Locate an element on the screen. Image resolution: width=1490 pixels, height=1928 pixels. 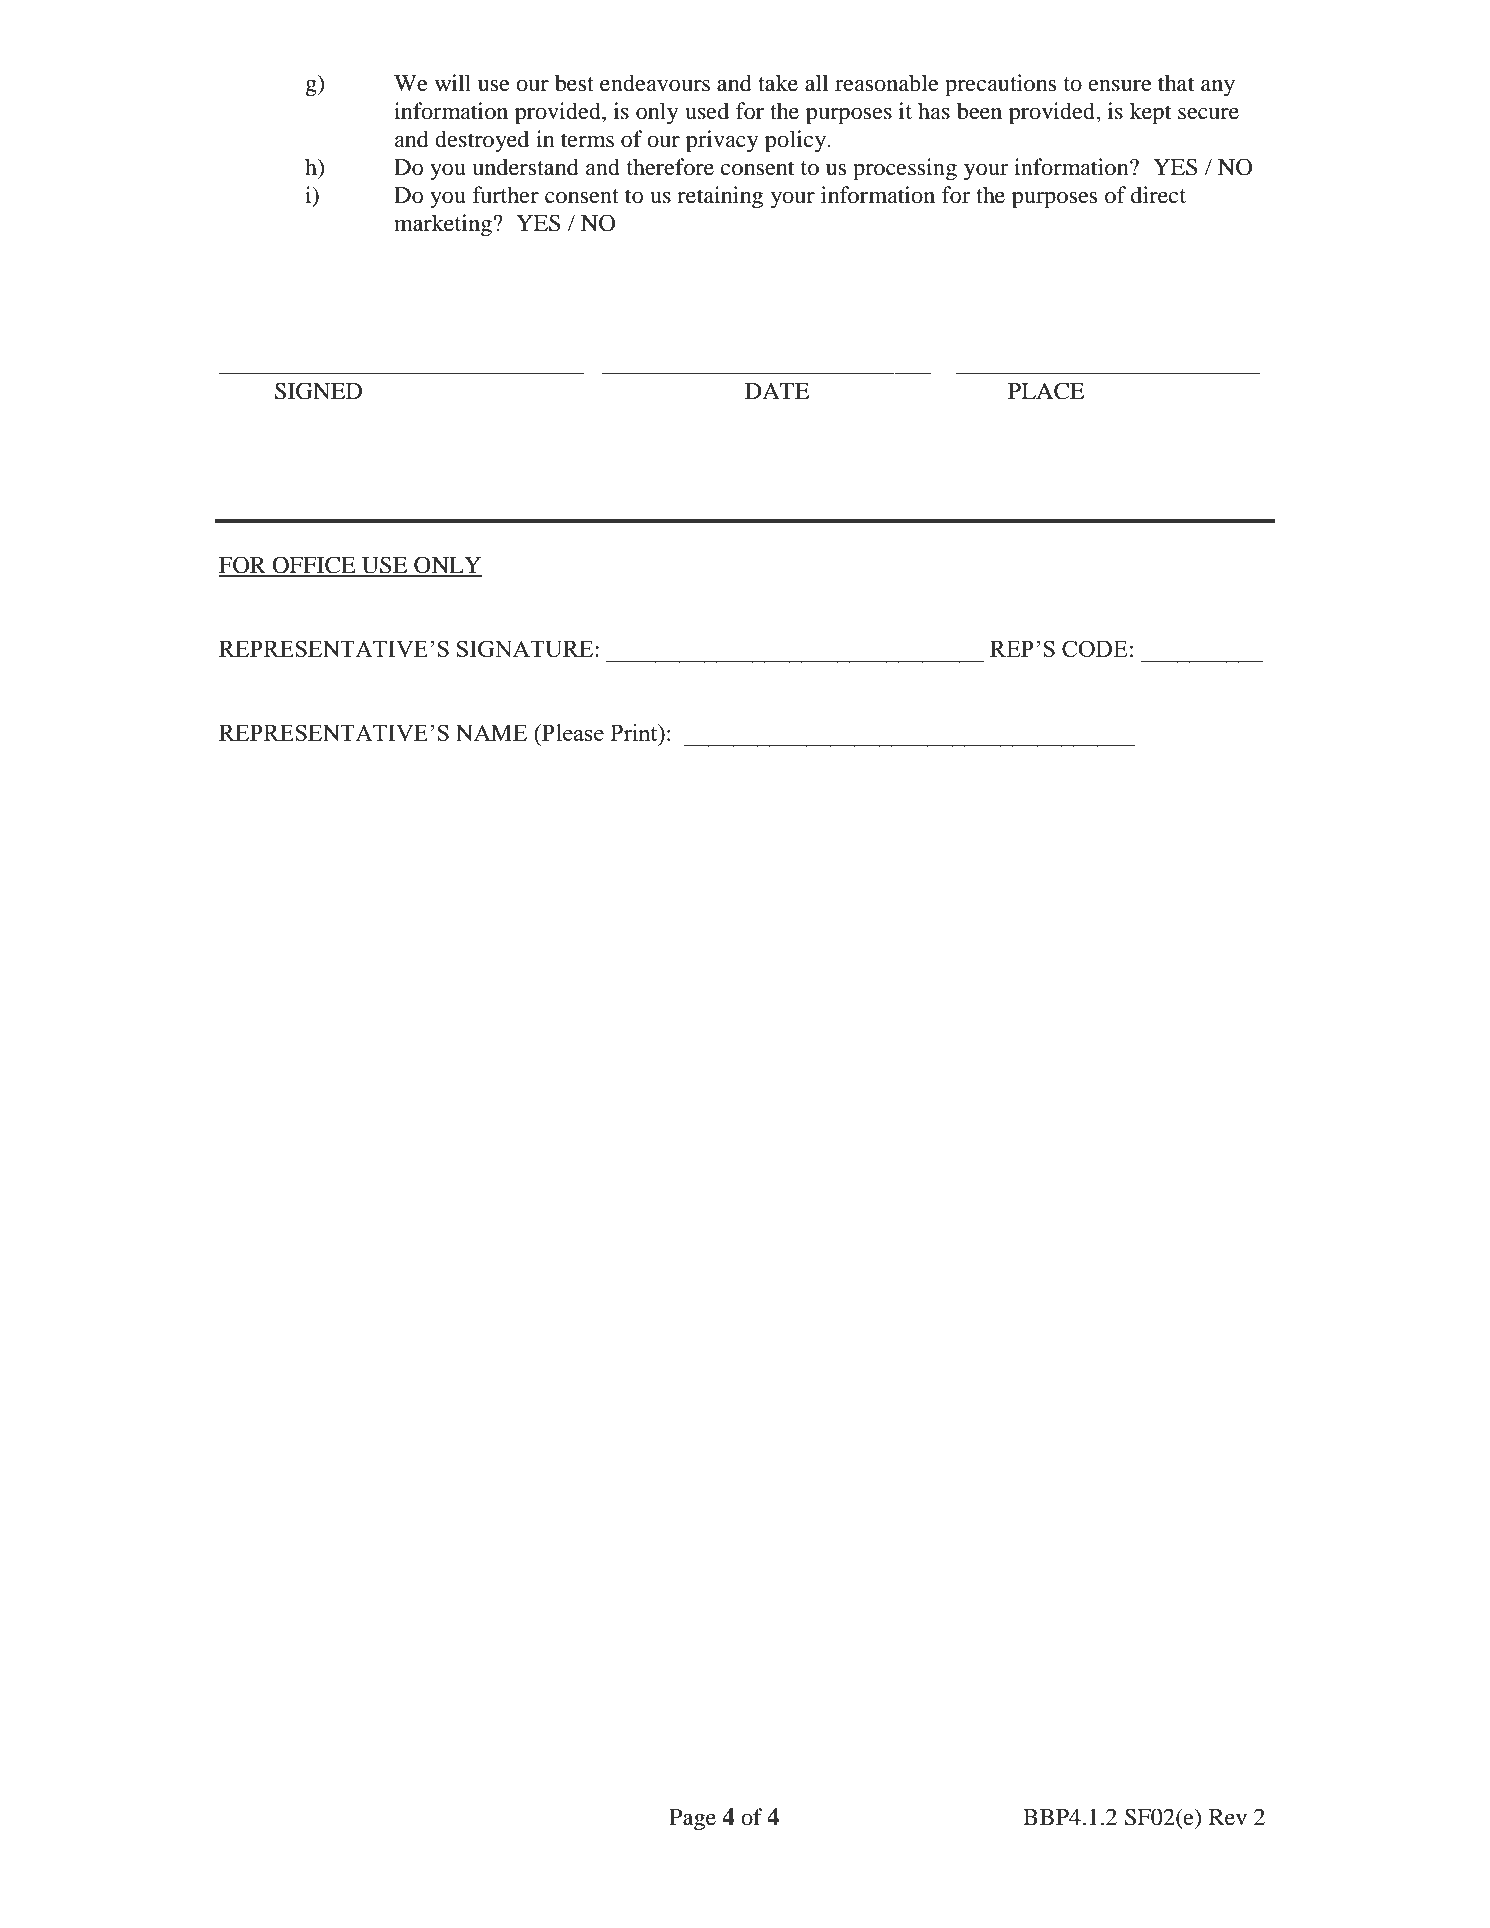
Please is located at coordinates (572, 732).
